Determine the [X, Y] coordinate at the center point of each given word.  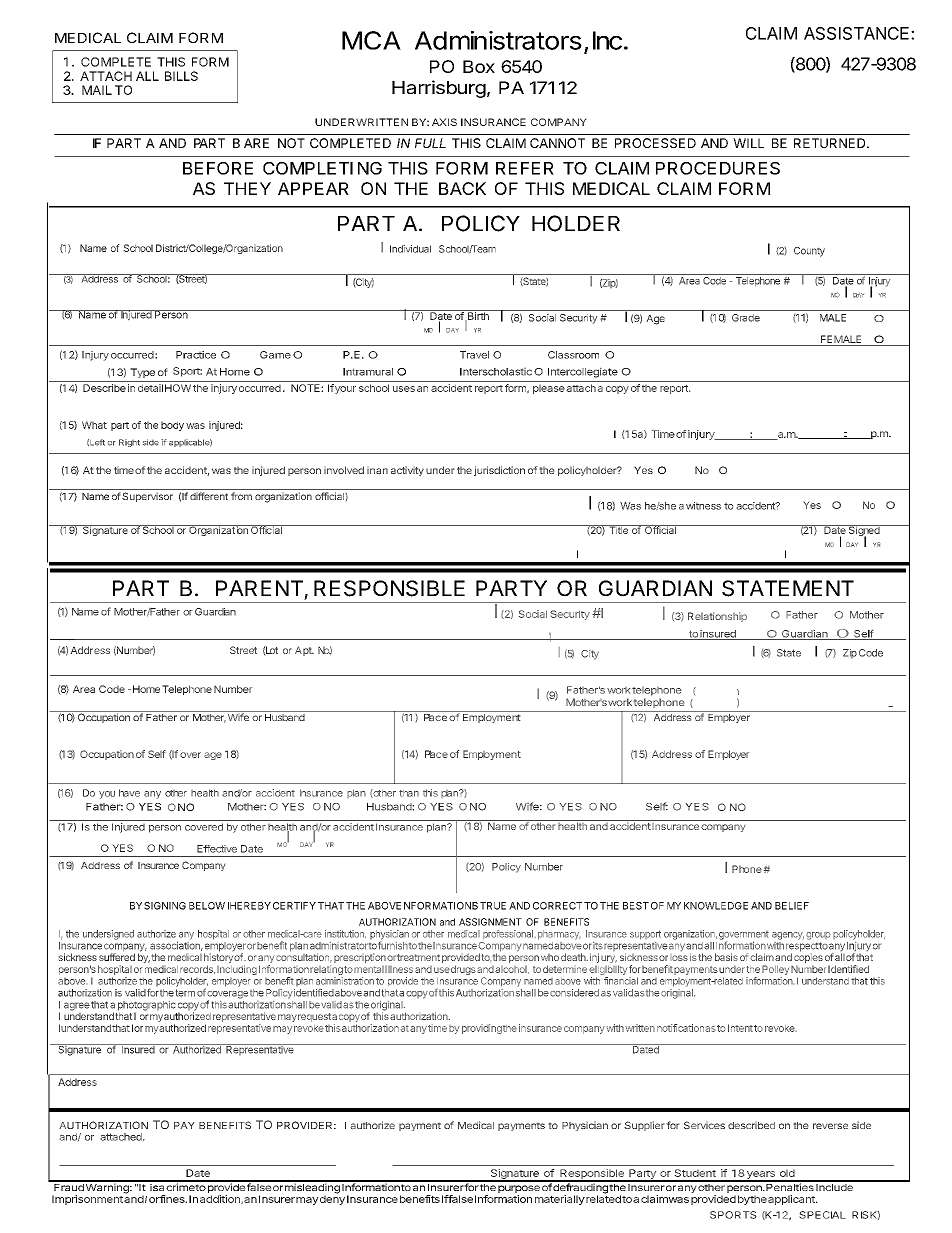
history [218, 958]
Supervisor [147, 497]
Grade [746, 318]
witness [703, 506]
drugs [462, 970]
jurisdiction [499, 471]
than [409, 793]
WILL [748, 143]
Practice [196, 355]
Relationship [717, 617]
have [129, 793]
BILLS [181, 76]
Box [479, 66]
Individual [410, 249]
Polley [775, 970]
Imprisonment [87, 1200]
